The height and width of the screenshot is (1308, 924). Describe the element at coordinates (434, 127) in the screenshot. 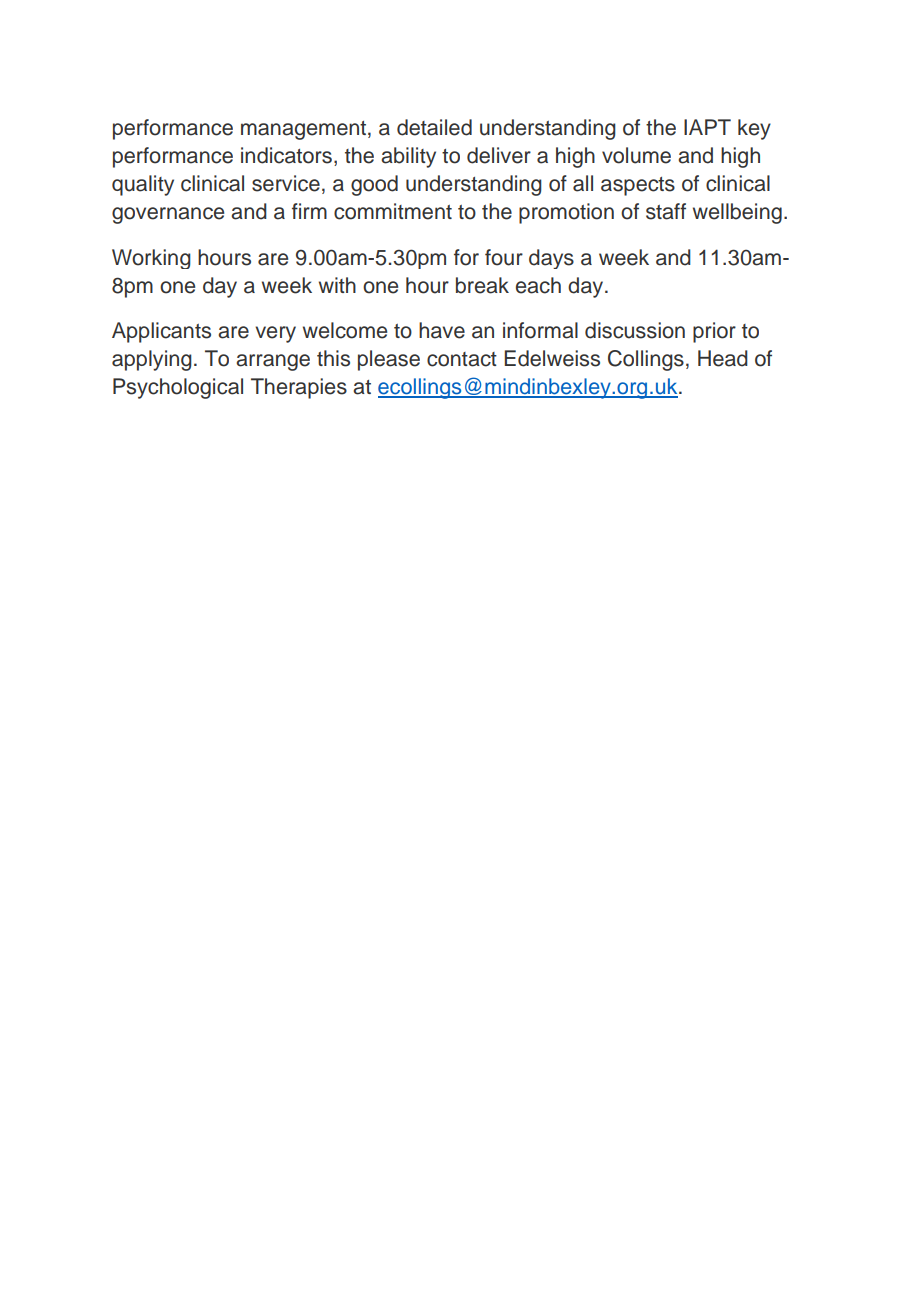

I see `detailed` at that location.
